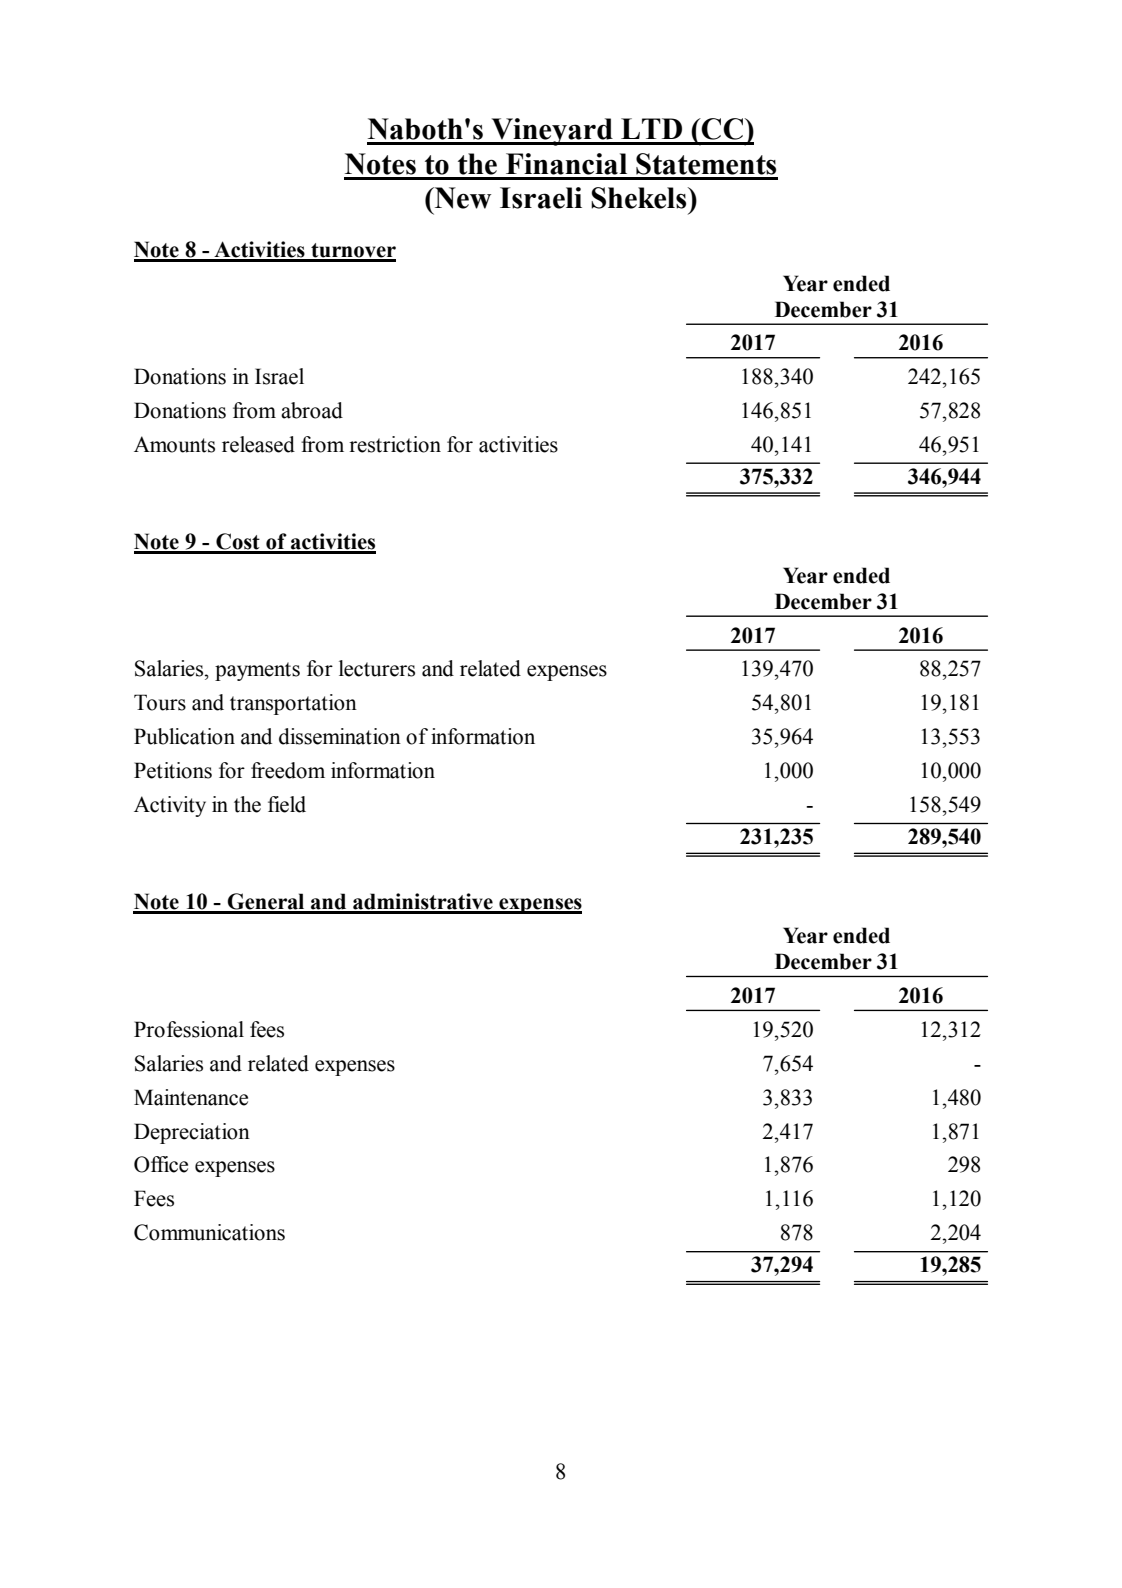  Describe the element at coordinates (288, 770) in the page. I see `freedom` at that location.
